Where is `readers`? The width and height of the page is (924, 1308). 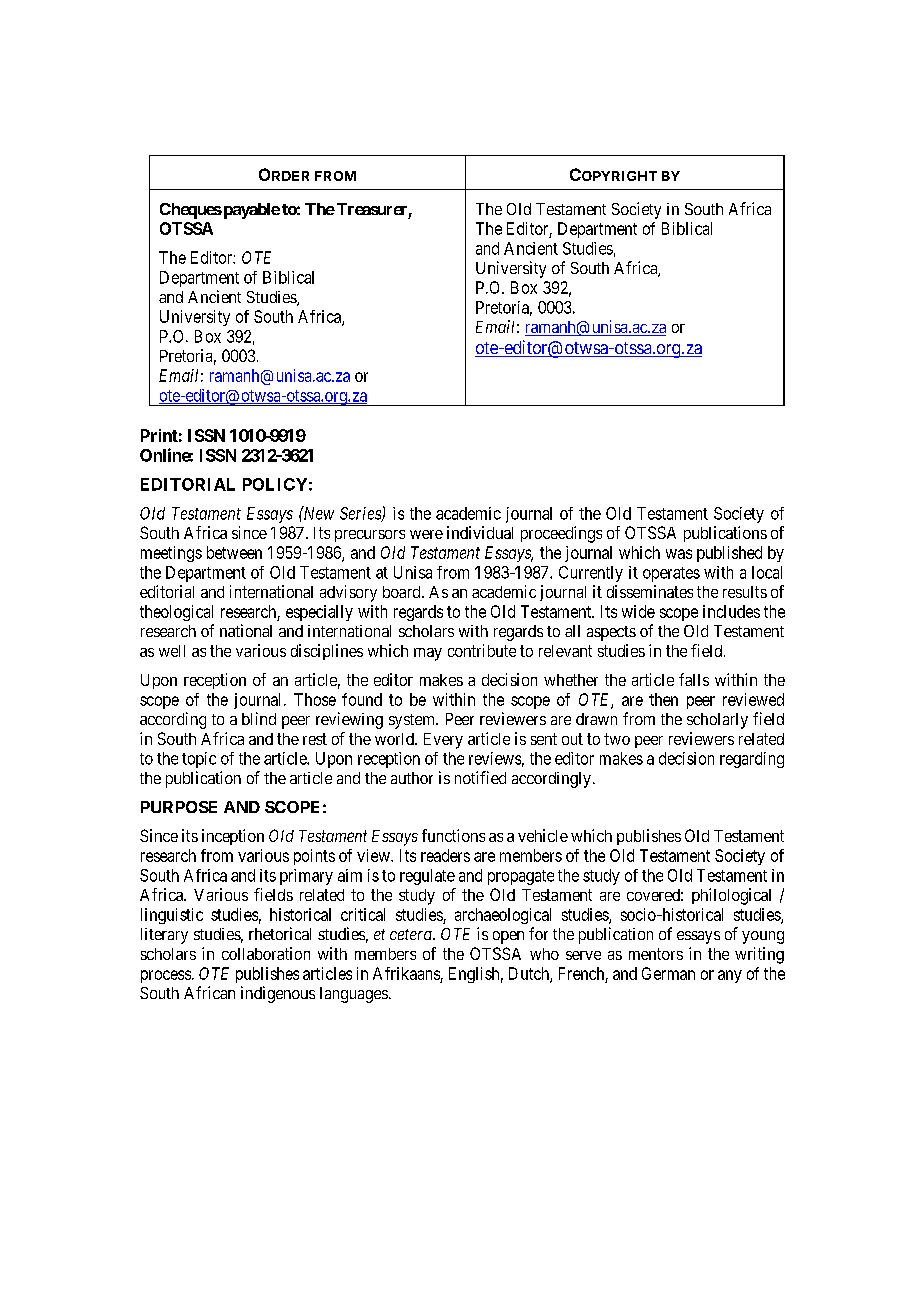 readers is located at coordinates (445, 855).
